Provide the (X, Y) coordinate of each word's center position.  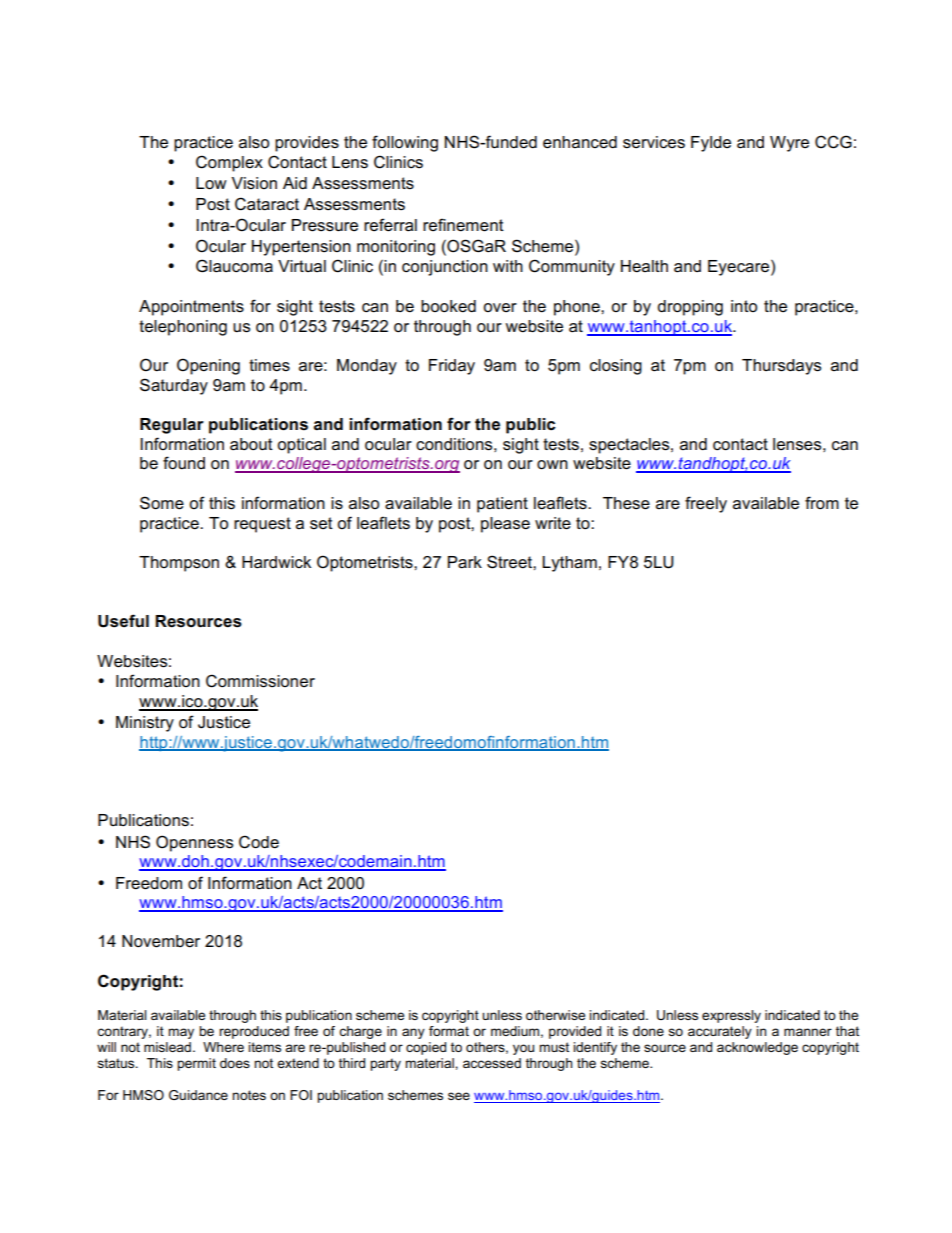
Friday (452, 367)
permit (196, 1064)
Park (465, 562)
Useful (123, 621)
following (405, 143)
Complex (229, 163)
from (822, 503)
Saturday (174, 386)
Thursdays (781, 367)
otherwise (555, 1015)
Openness (194, 843)
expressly (731, 1016)
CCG (833, 142)
